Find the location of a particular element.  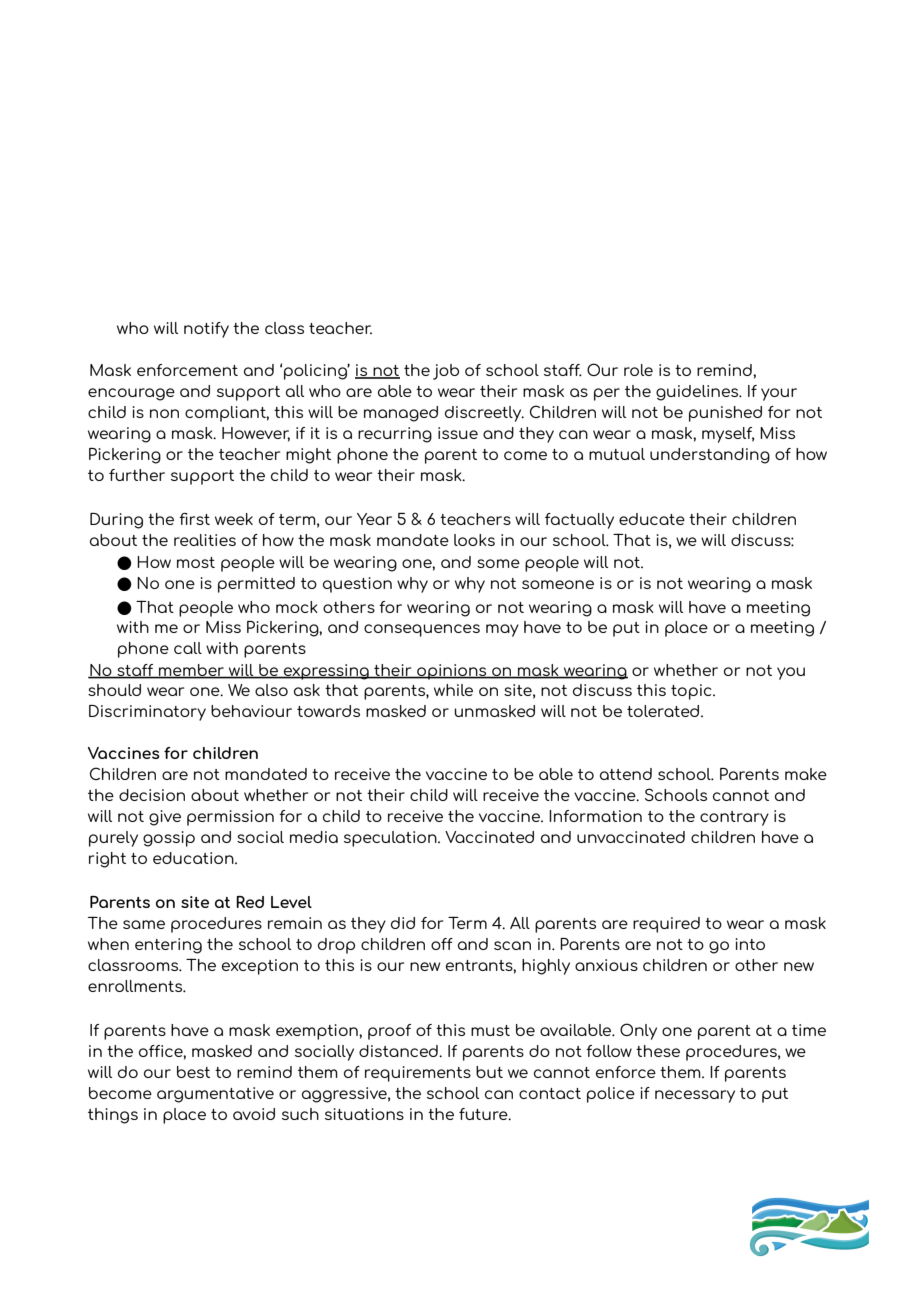

while is located at coordinates (453, 690).
